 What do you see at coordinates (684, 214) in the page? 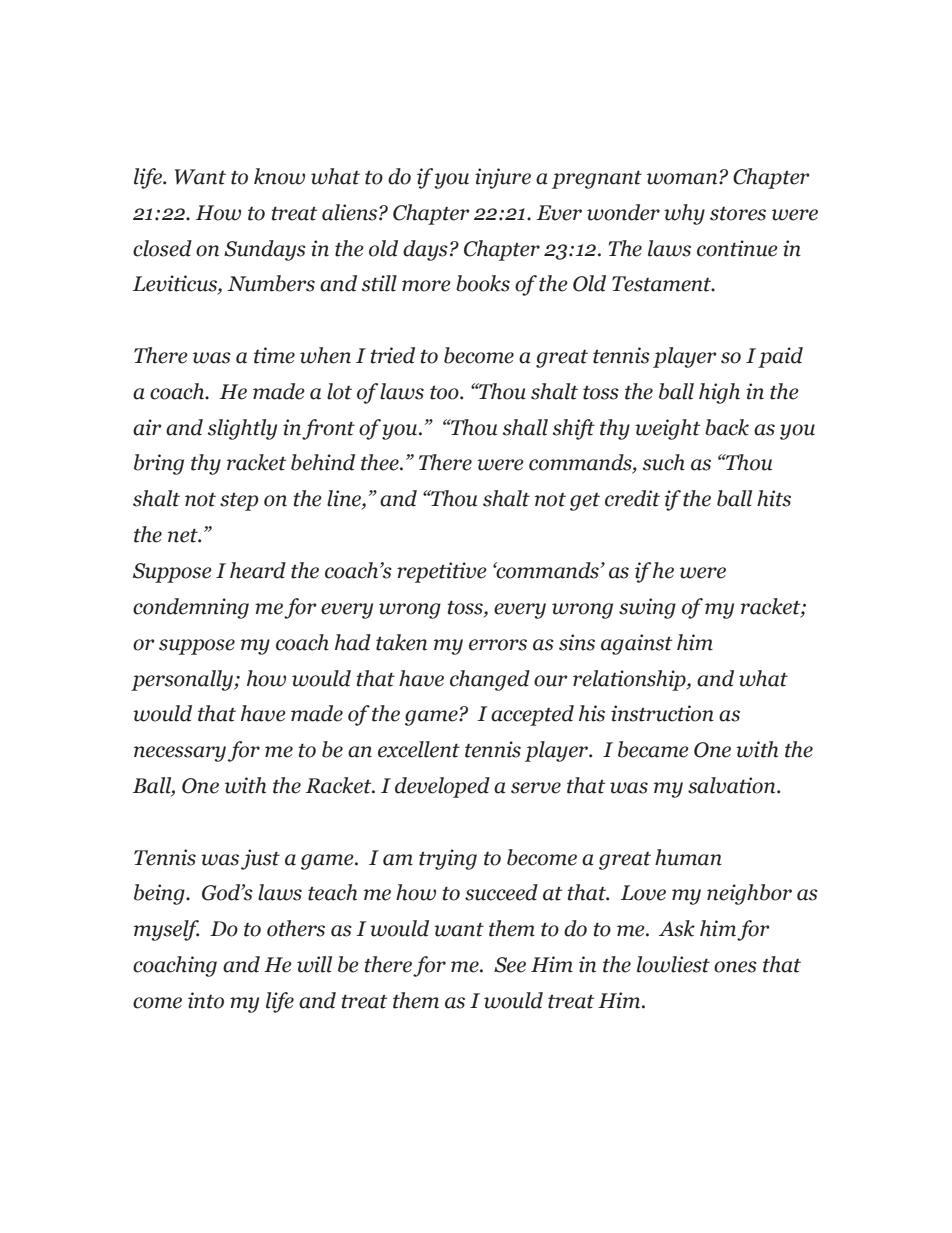
I see `why` at bounding box center [684, 214].
